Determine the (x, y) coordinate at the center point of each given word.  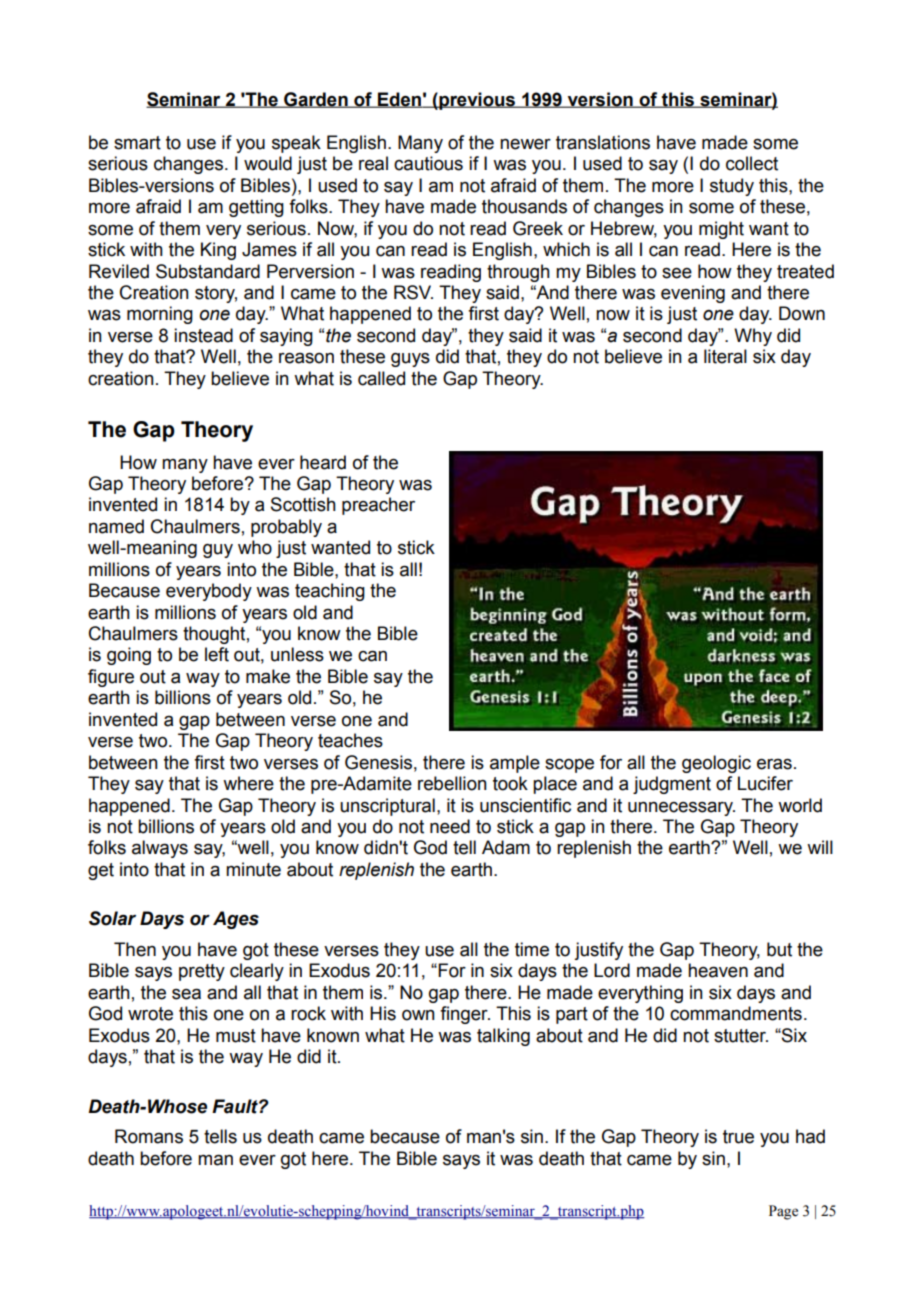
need (450, 826)
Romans (149, 1136)
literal (725, 356)
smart (137, 143)
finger (465, 1015)
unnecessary (681, 808)
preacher (378, 506)
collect (752, 163)
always (160, 849)
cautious (428, 163)
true (738, 1137)
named (116, 526)
